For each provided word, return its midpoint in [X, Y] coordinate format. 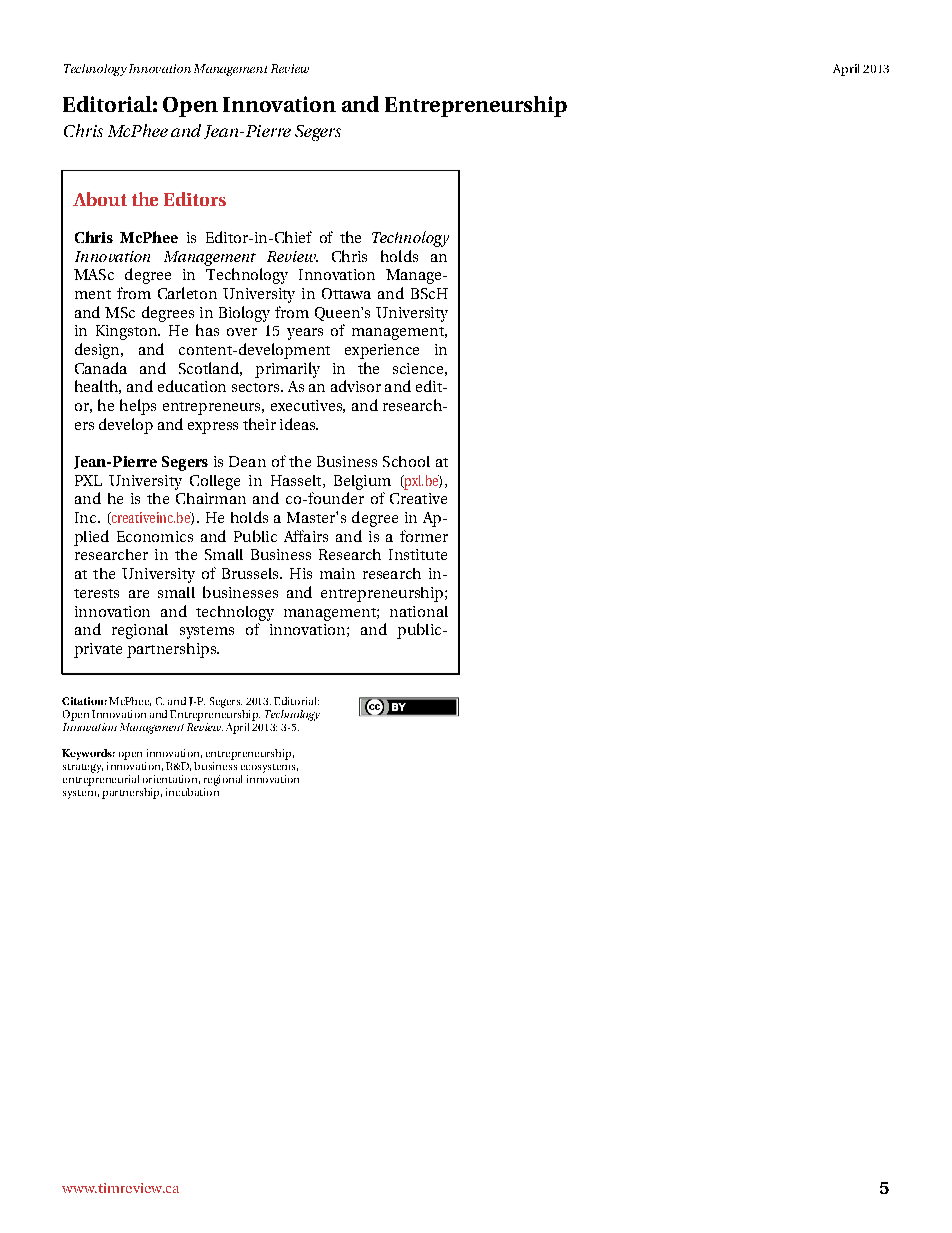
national [419, 611]
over [242, 332]
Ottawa [346, 293]
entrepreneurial [101, 780]
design [98, 351]
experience [382, 351]
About [100, 199]
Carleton [187, 293]
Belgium [362, 482]
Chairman [211, 498]
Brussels [251, 573]
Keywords [88, 754]
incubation [192, 792]
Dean [247, 461]
